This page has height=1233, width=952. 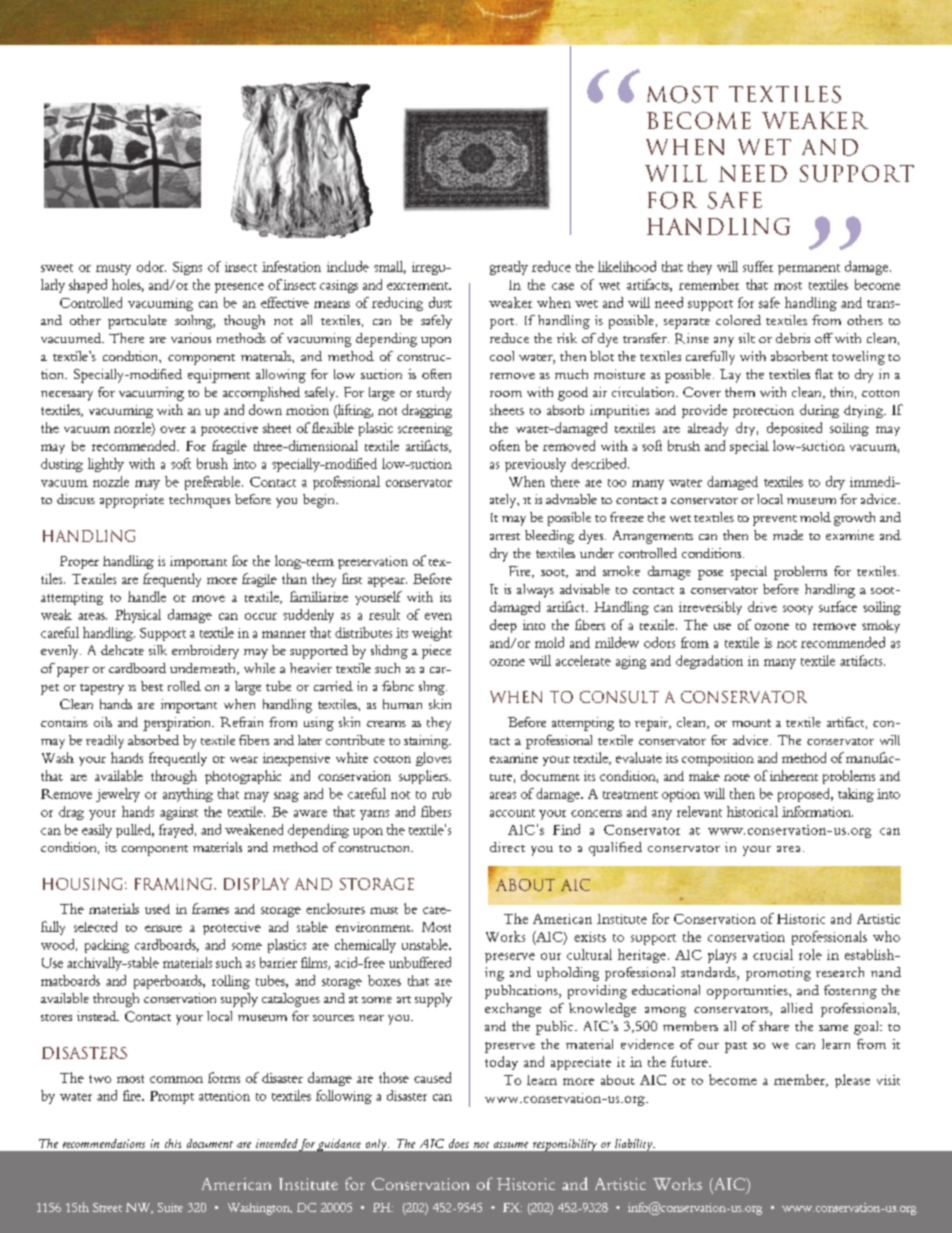 I want to click on Suite, so click(x=170, y=1207).
